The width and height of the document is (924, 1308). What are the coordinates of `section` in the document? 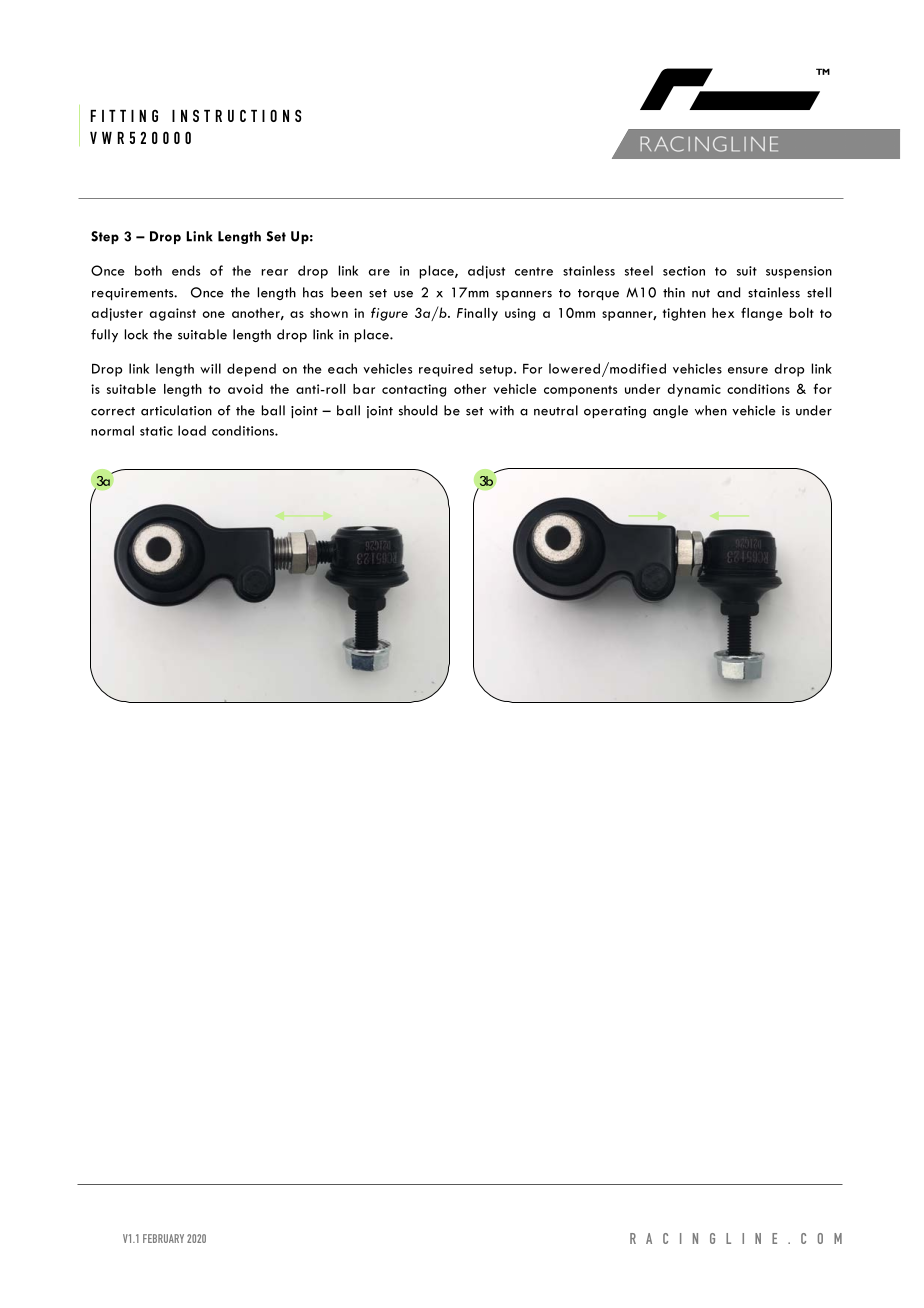 It's located at (684, 271).
